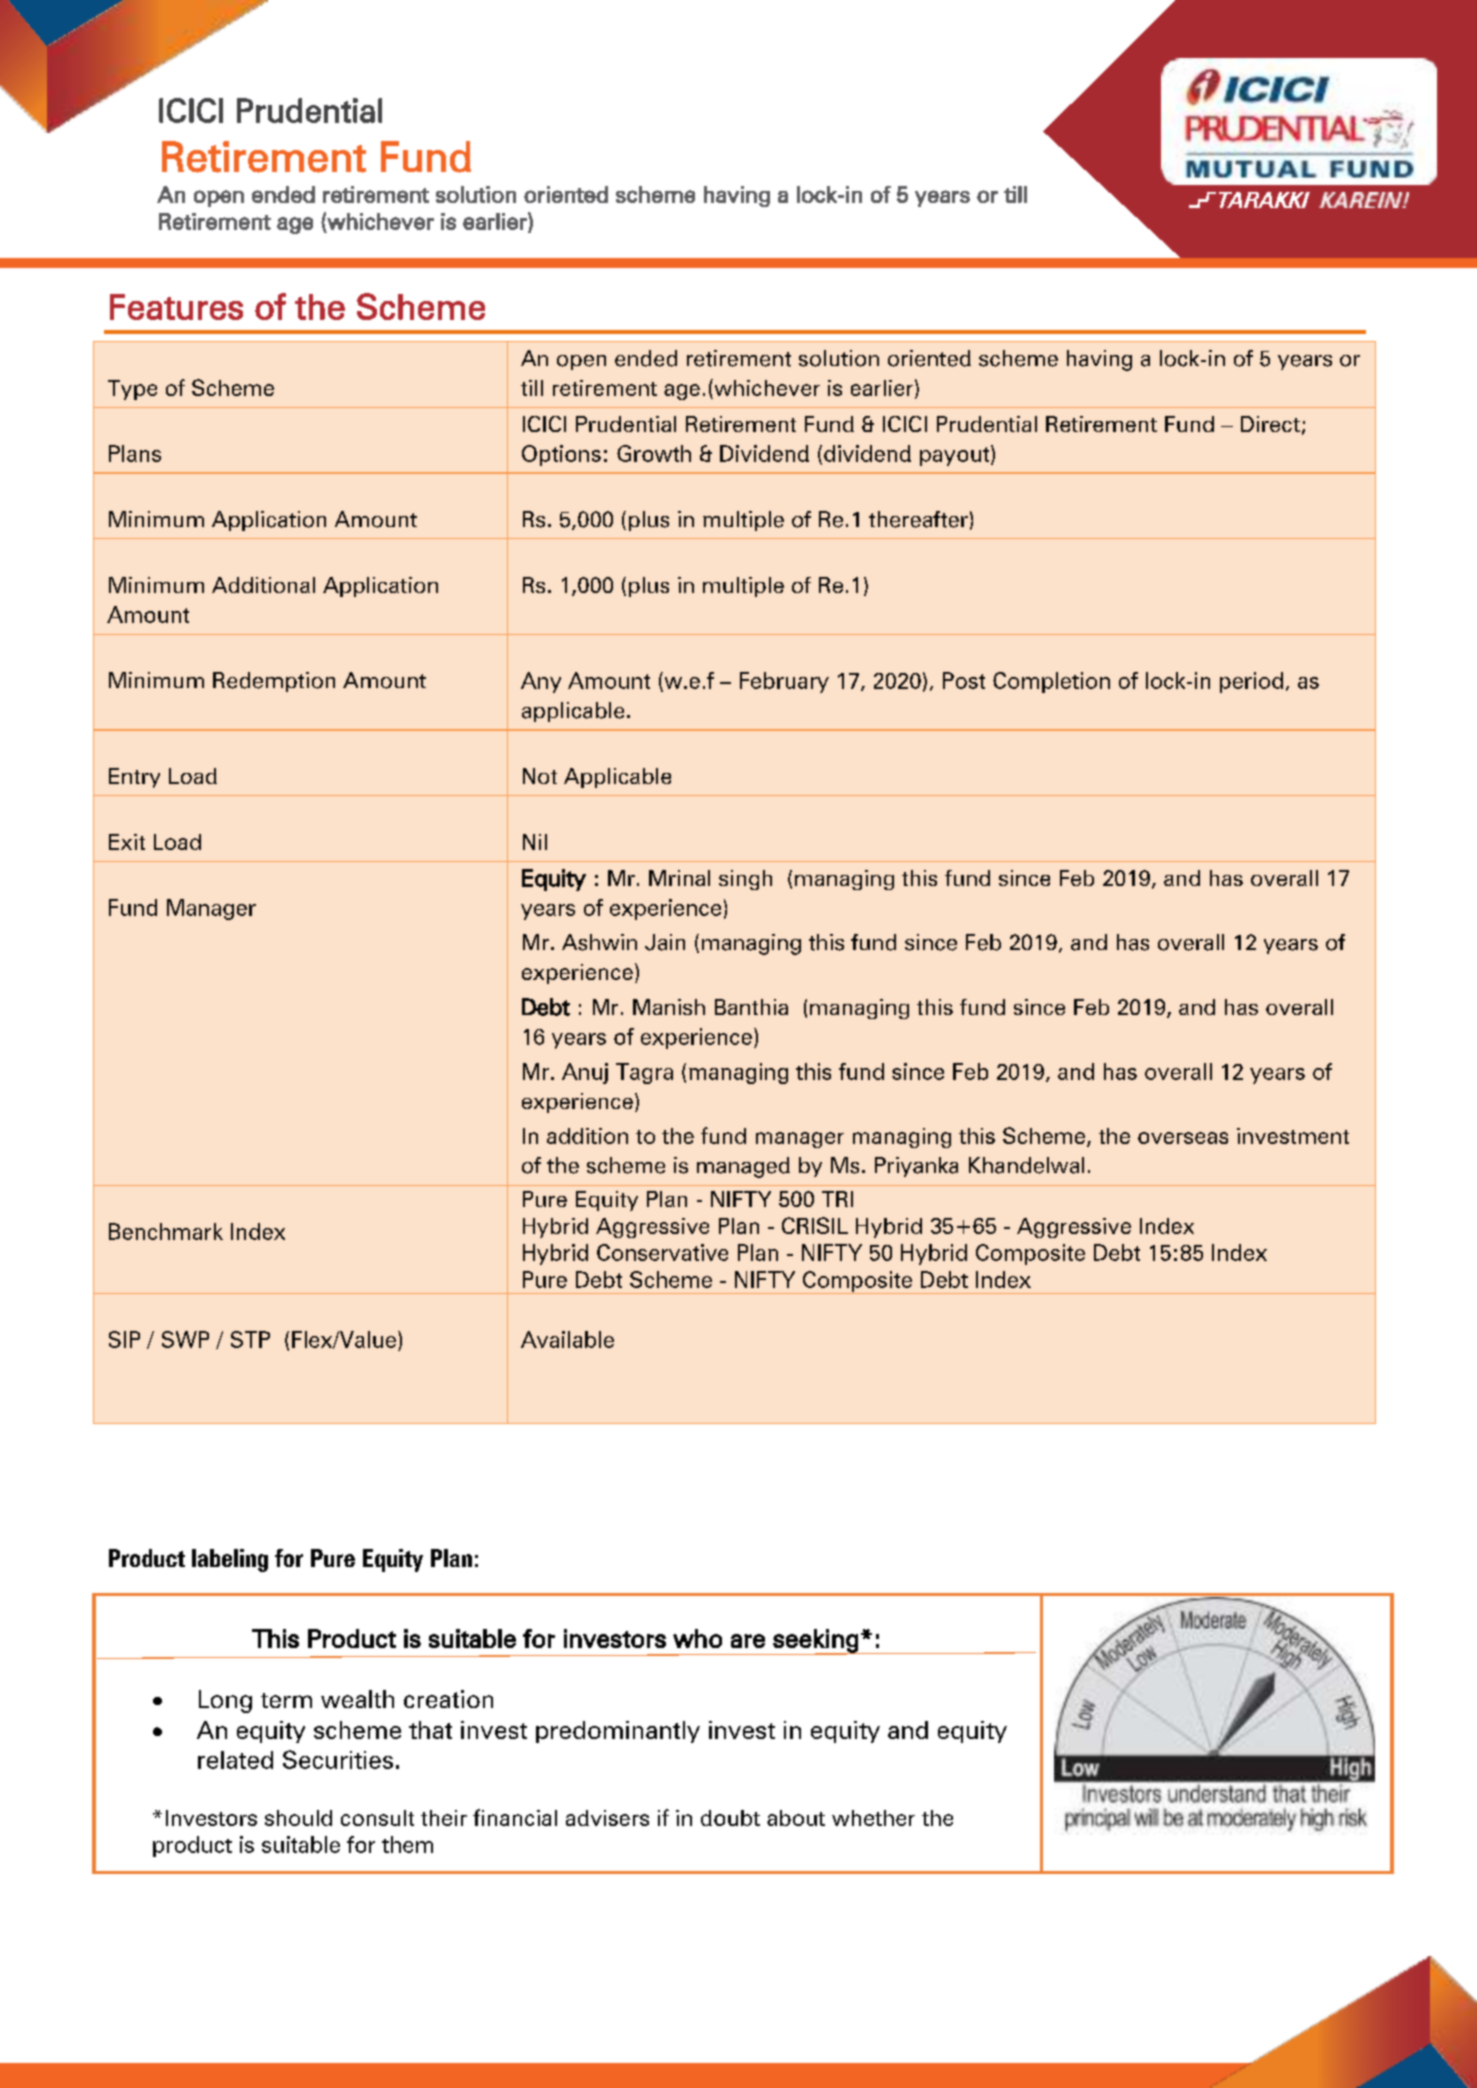 Image resolution: width=1477 pixels, height=2088 pixels. I want to click on STP, so click(250, 1339).
